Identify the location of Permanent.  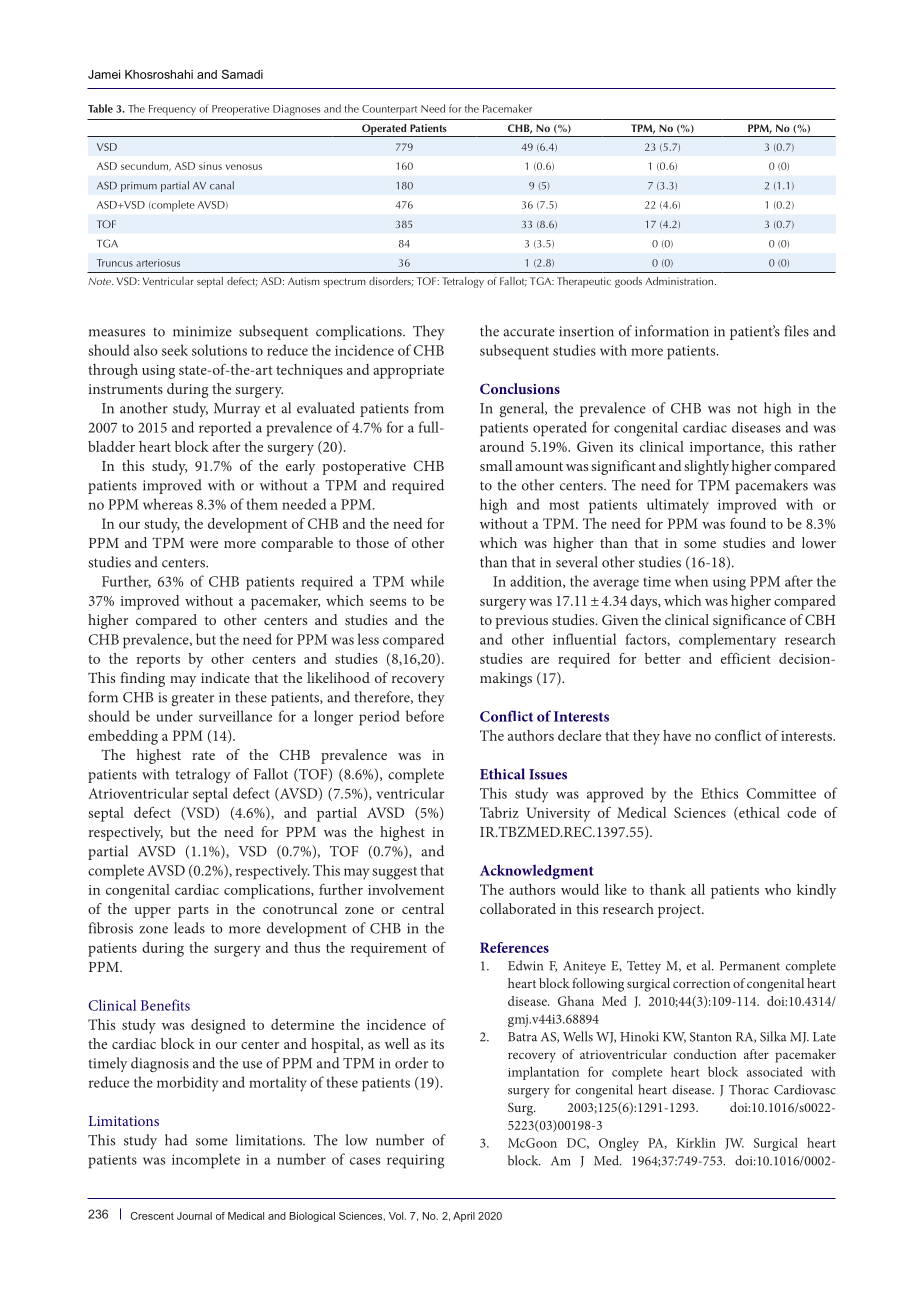
(750, 966).
